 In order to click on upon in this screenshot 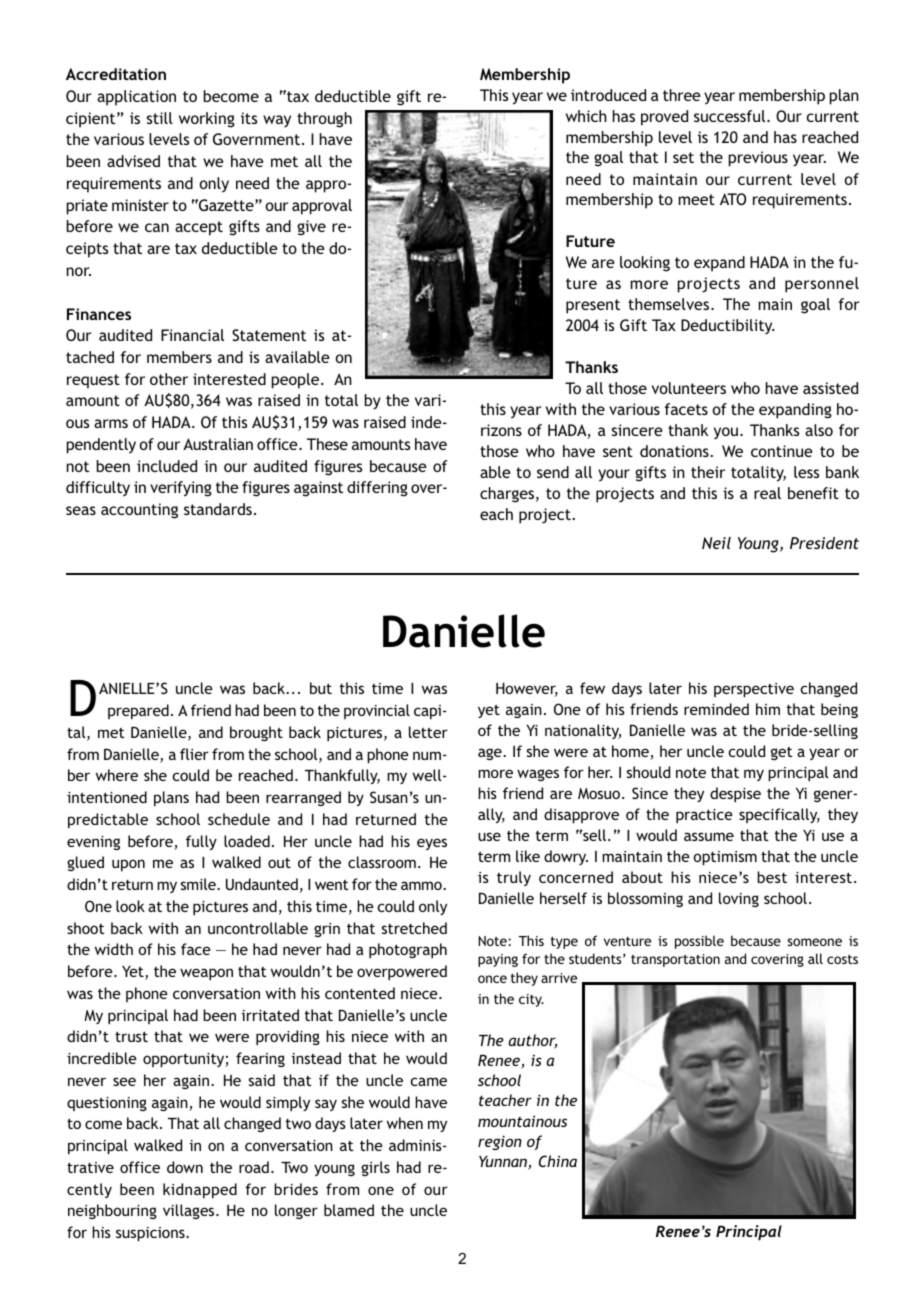, I will do `click(128, 865)`.
